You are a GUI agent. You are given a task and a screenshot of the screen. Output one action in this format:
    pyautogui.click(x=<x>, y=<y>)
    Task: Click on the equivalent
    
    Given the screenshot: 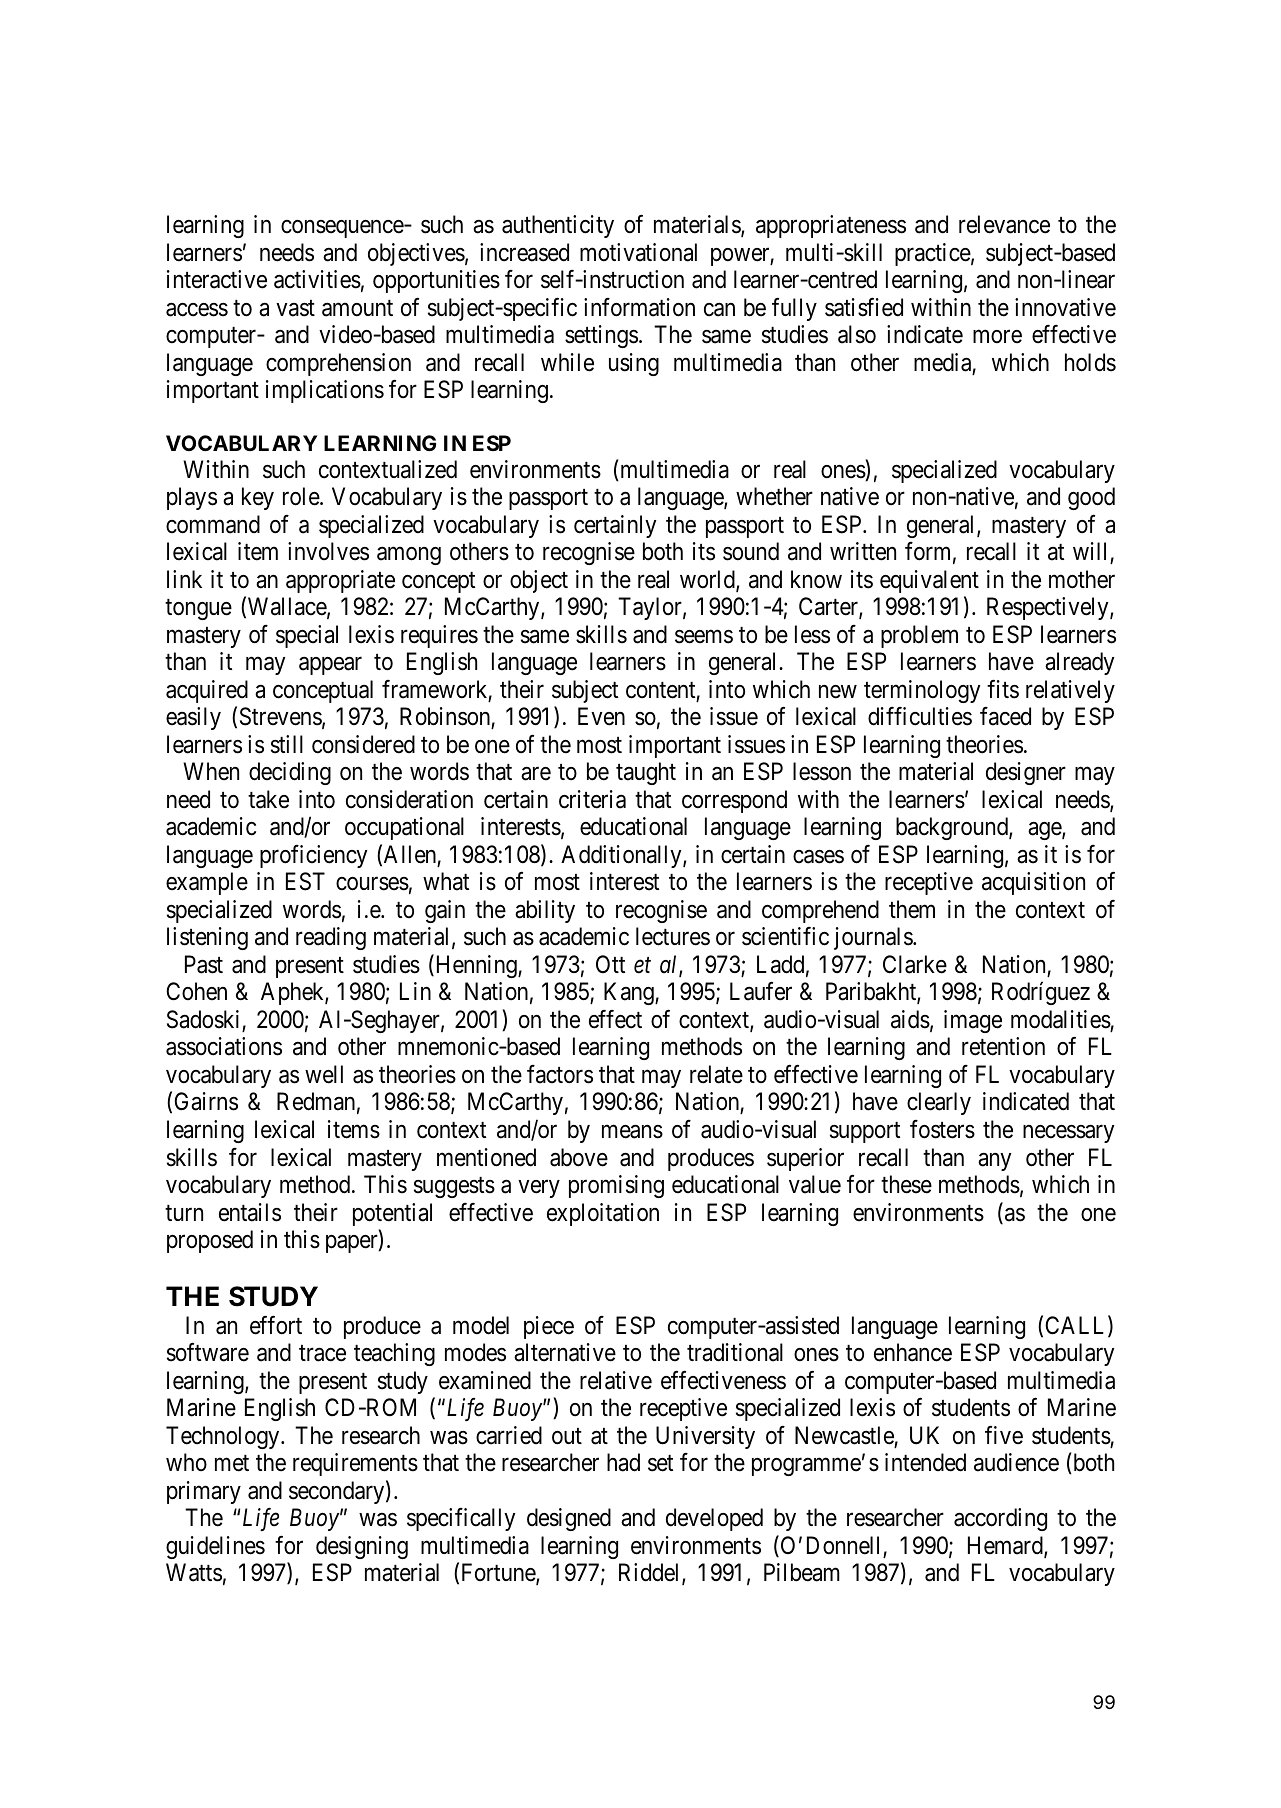 What is the action you would take?
    pyautogui.click(x=929, y=581)
